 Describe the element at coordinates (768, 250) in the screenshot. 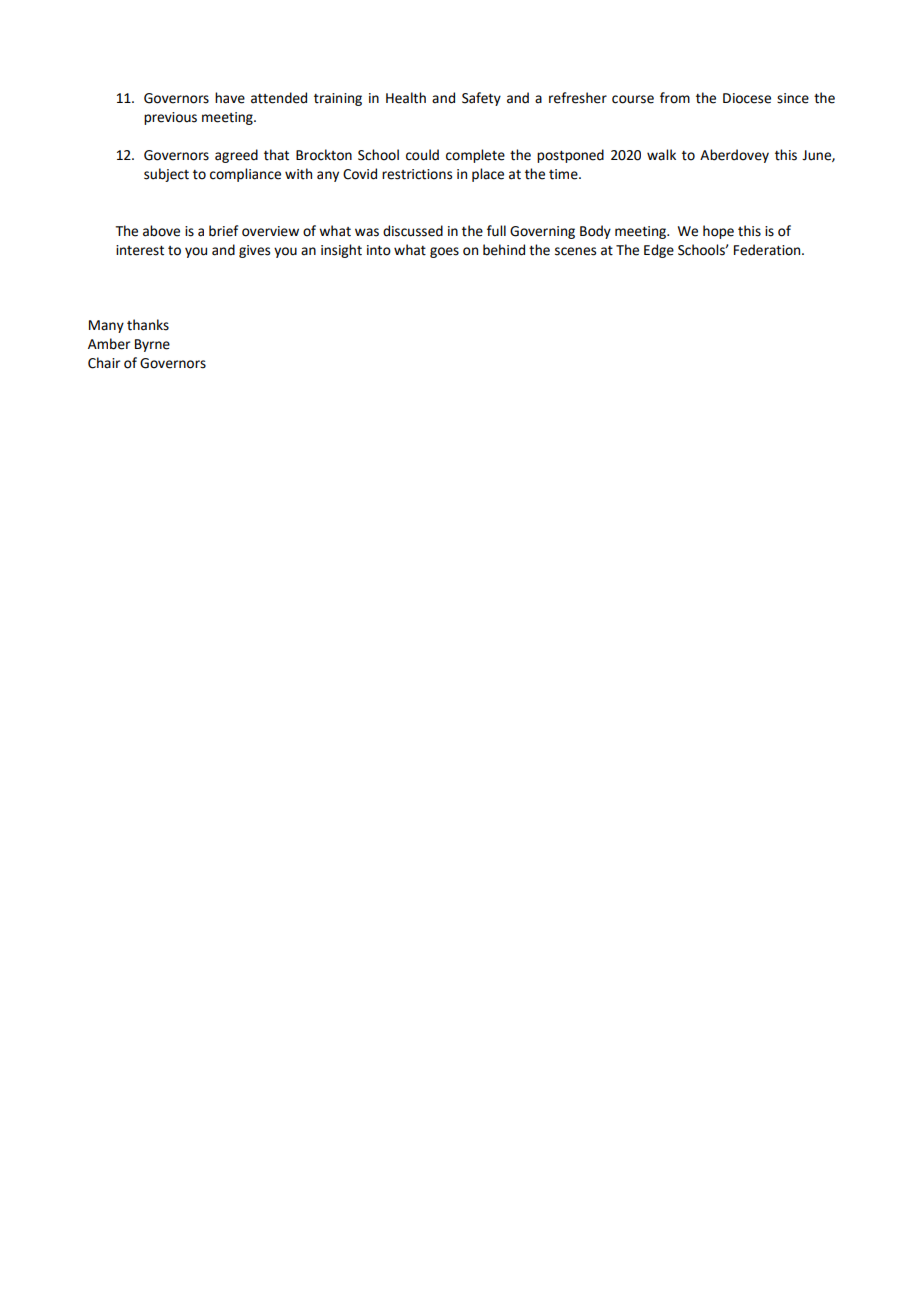

I see `Federation` at that location.
